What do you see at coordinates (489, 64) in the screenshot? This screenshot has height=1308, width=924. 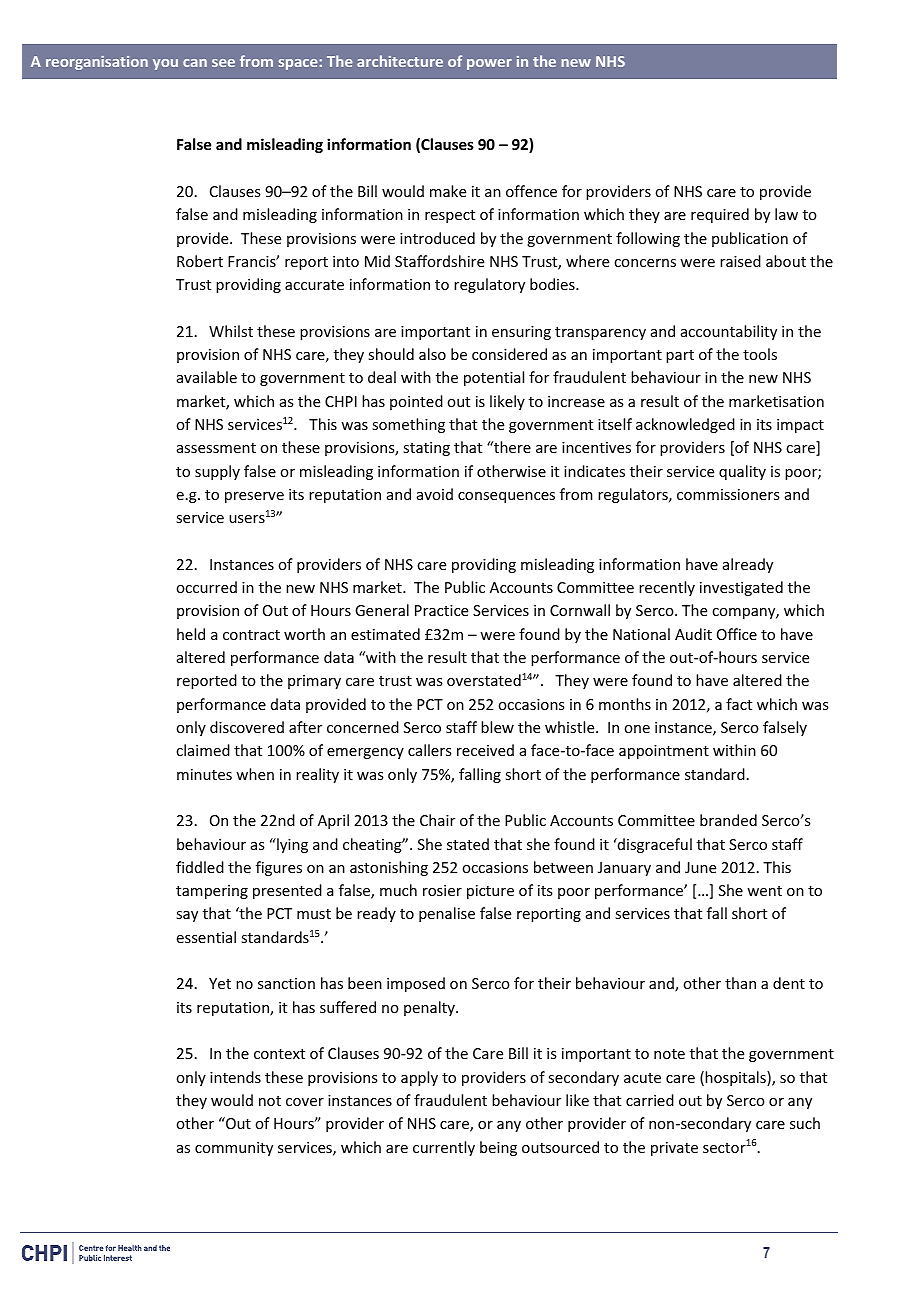 I see `power` at bounding box center [489, 64].
